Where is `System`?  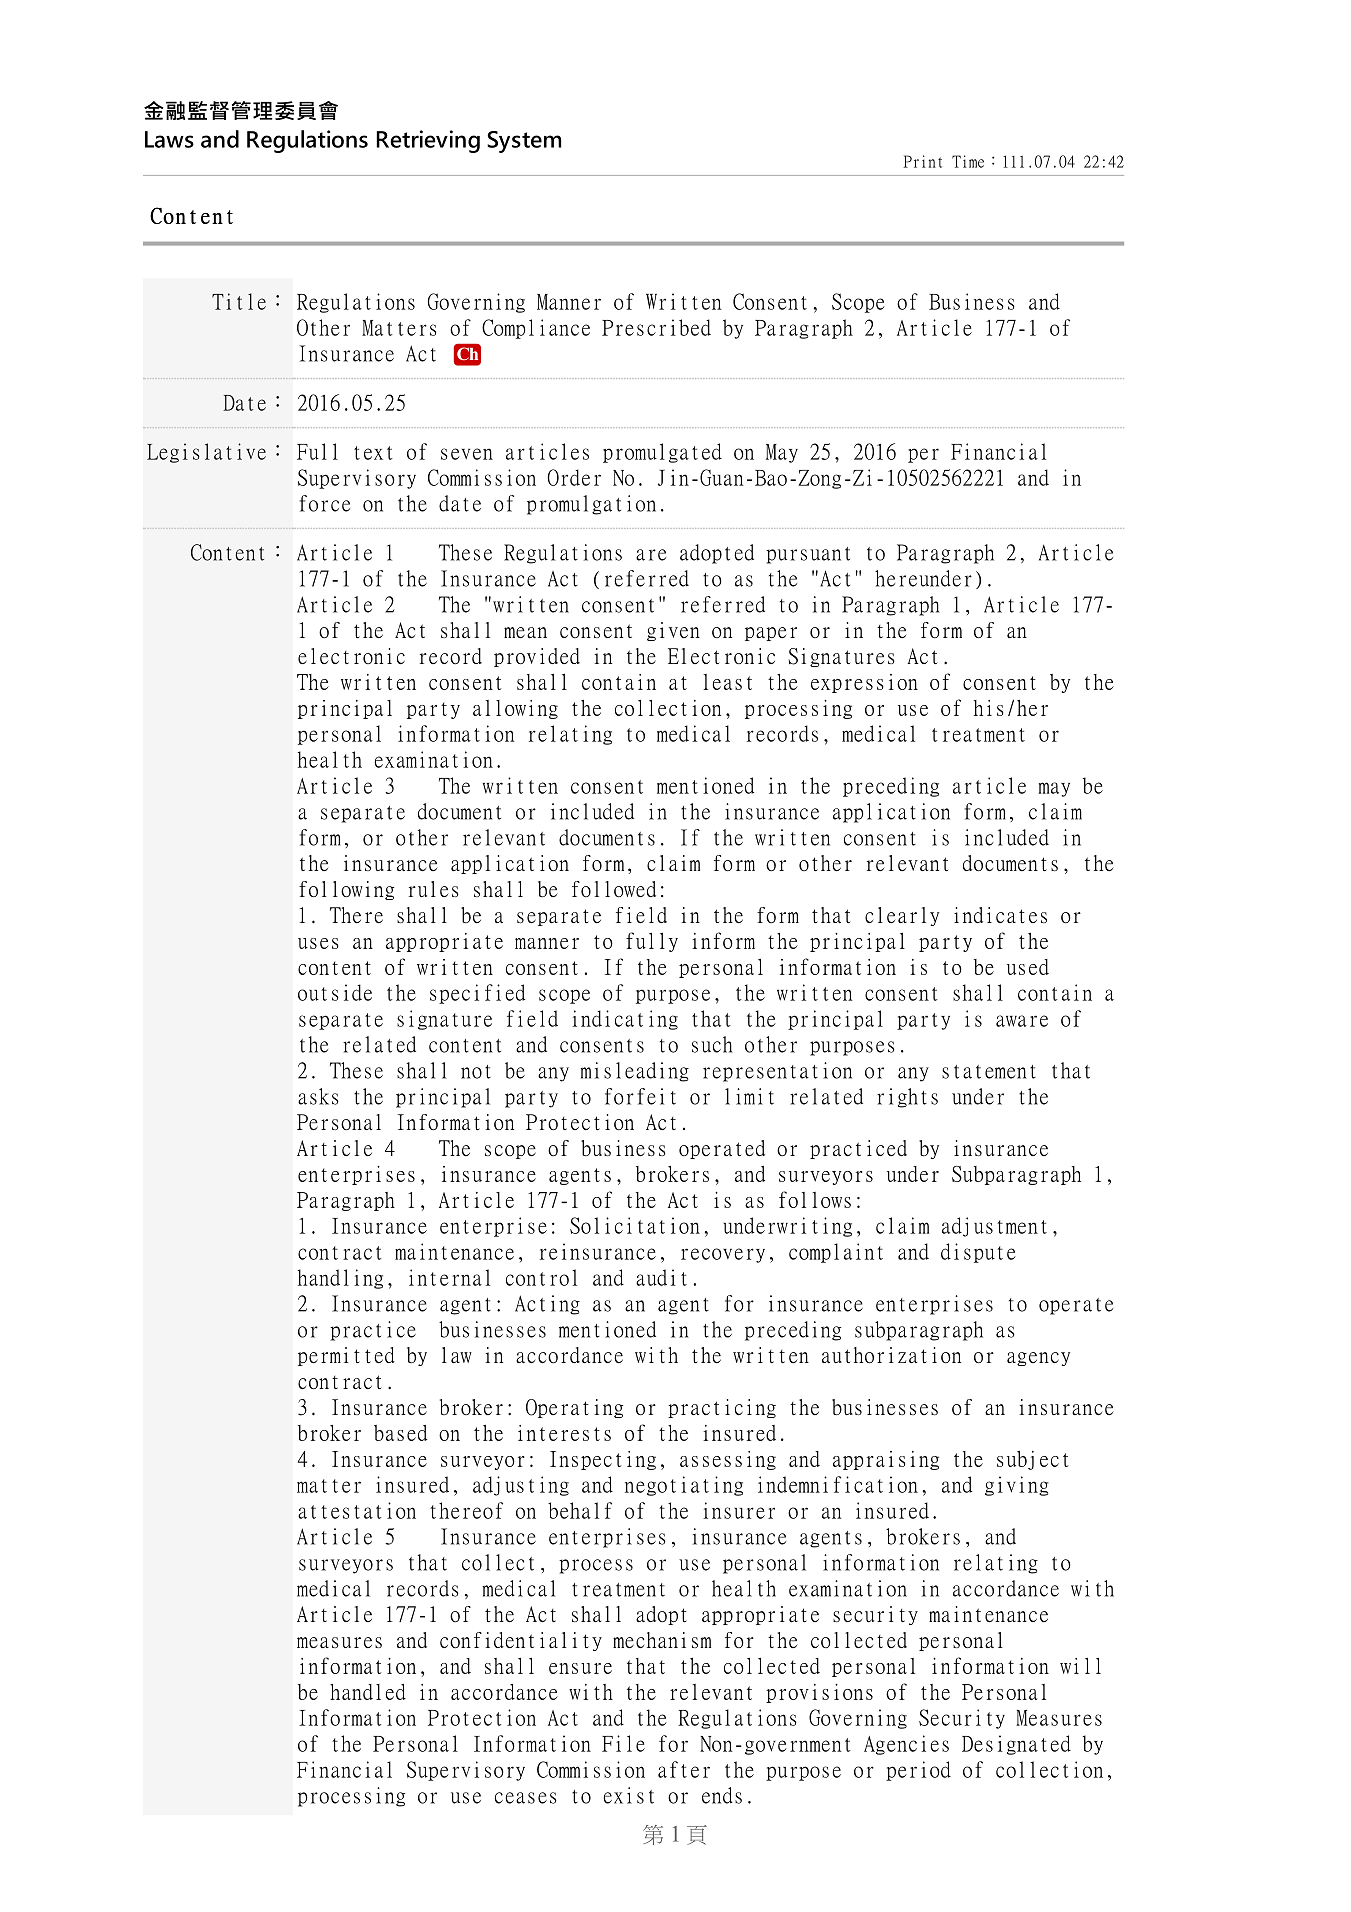
System is located at coordinates (524, 142).
